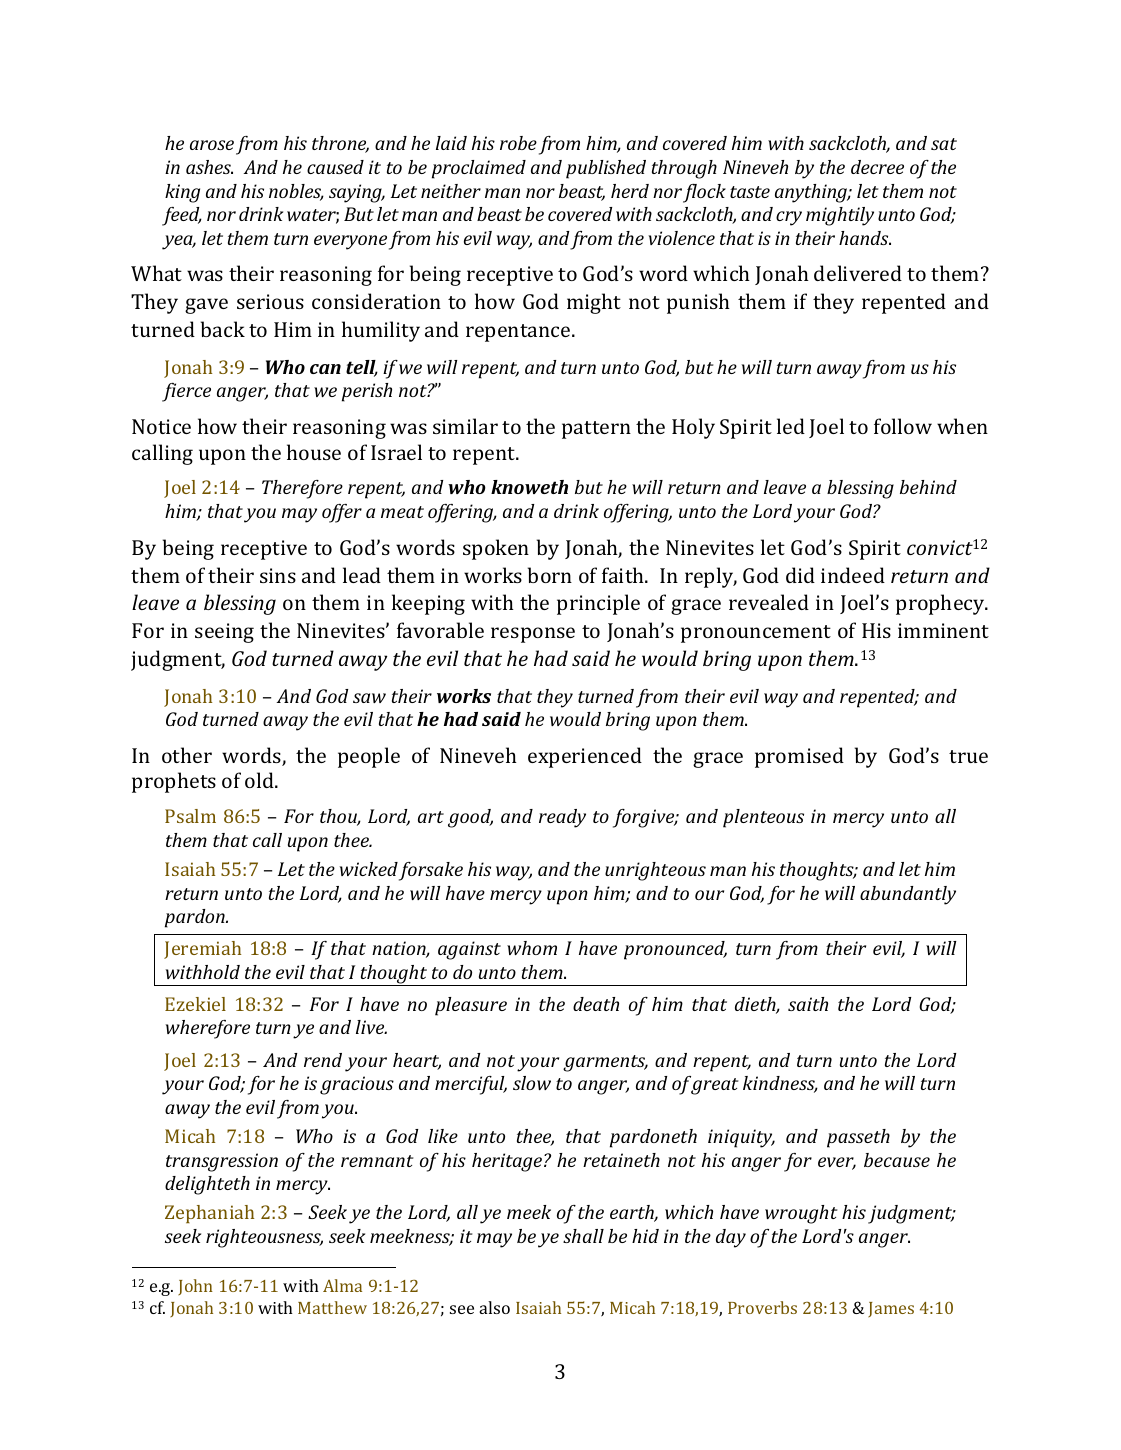 The width and height of the document is (1121, 1450). I want to click on saw, so click(369, 698).
